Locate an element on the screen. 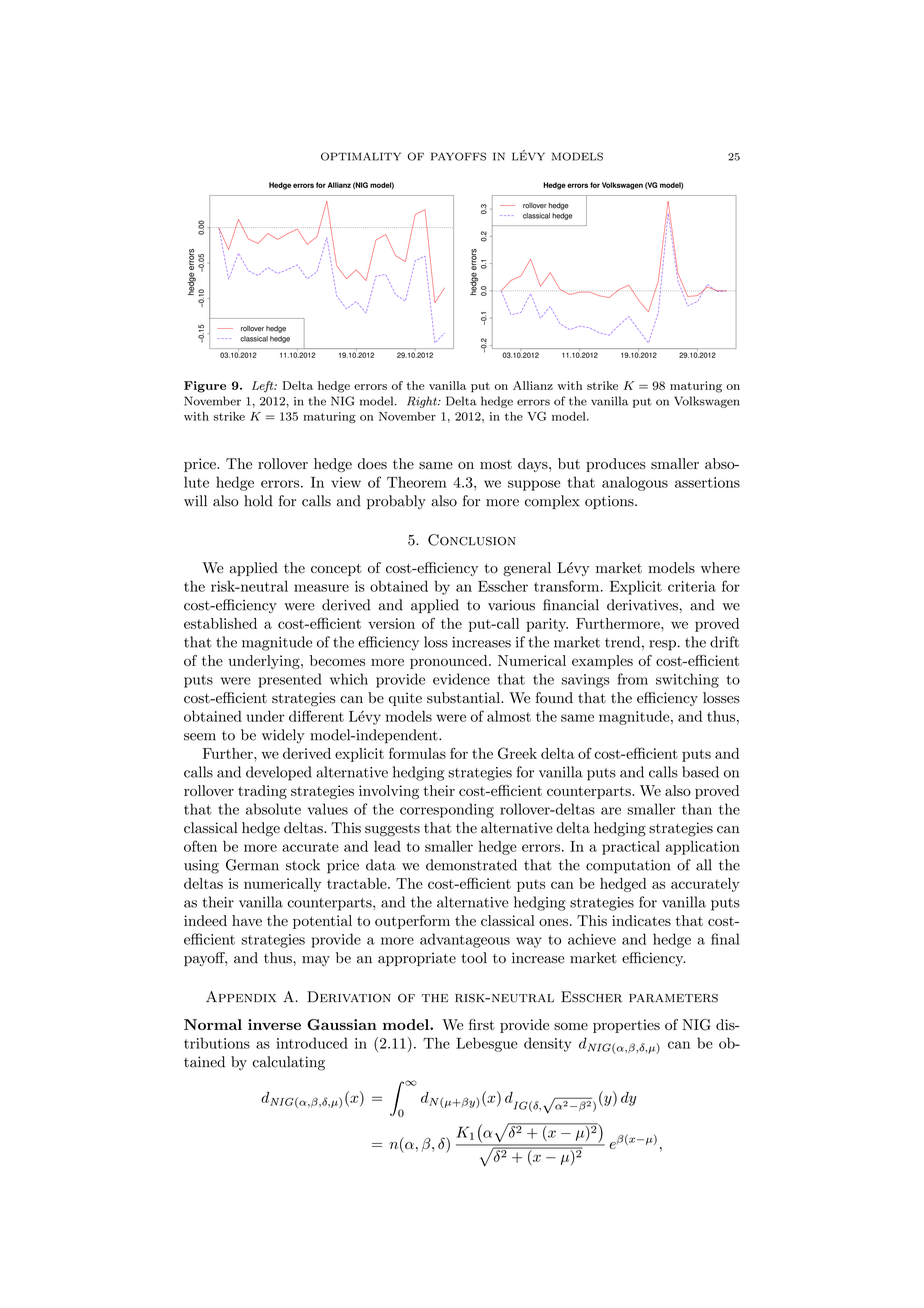 This screenshot has width=924, height=1308. derivatives is located at coordinates (642, 605).
